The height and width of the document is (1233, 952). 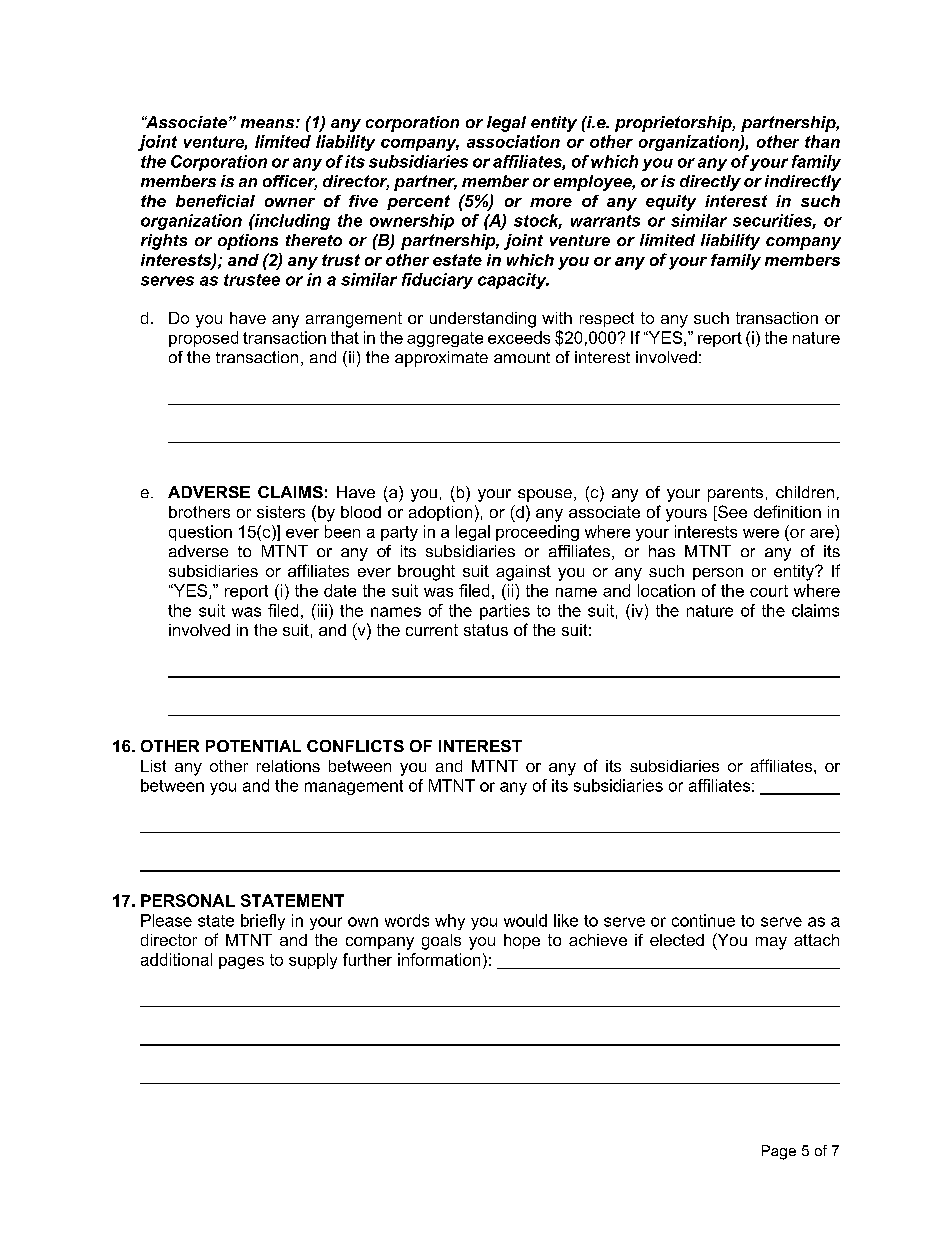 I want to click on hope, so click(x=522, y=941).
